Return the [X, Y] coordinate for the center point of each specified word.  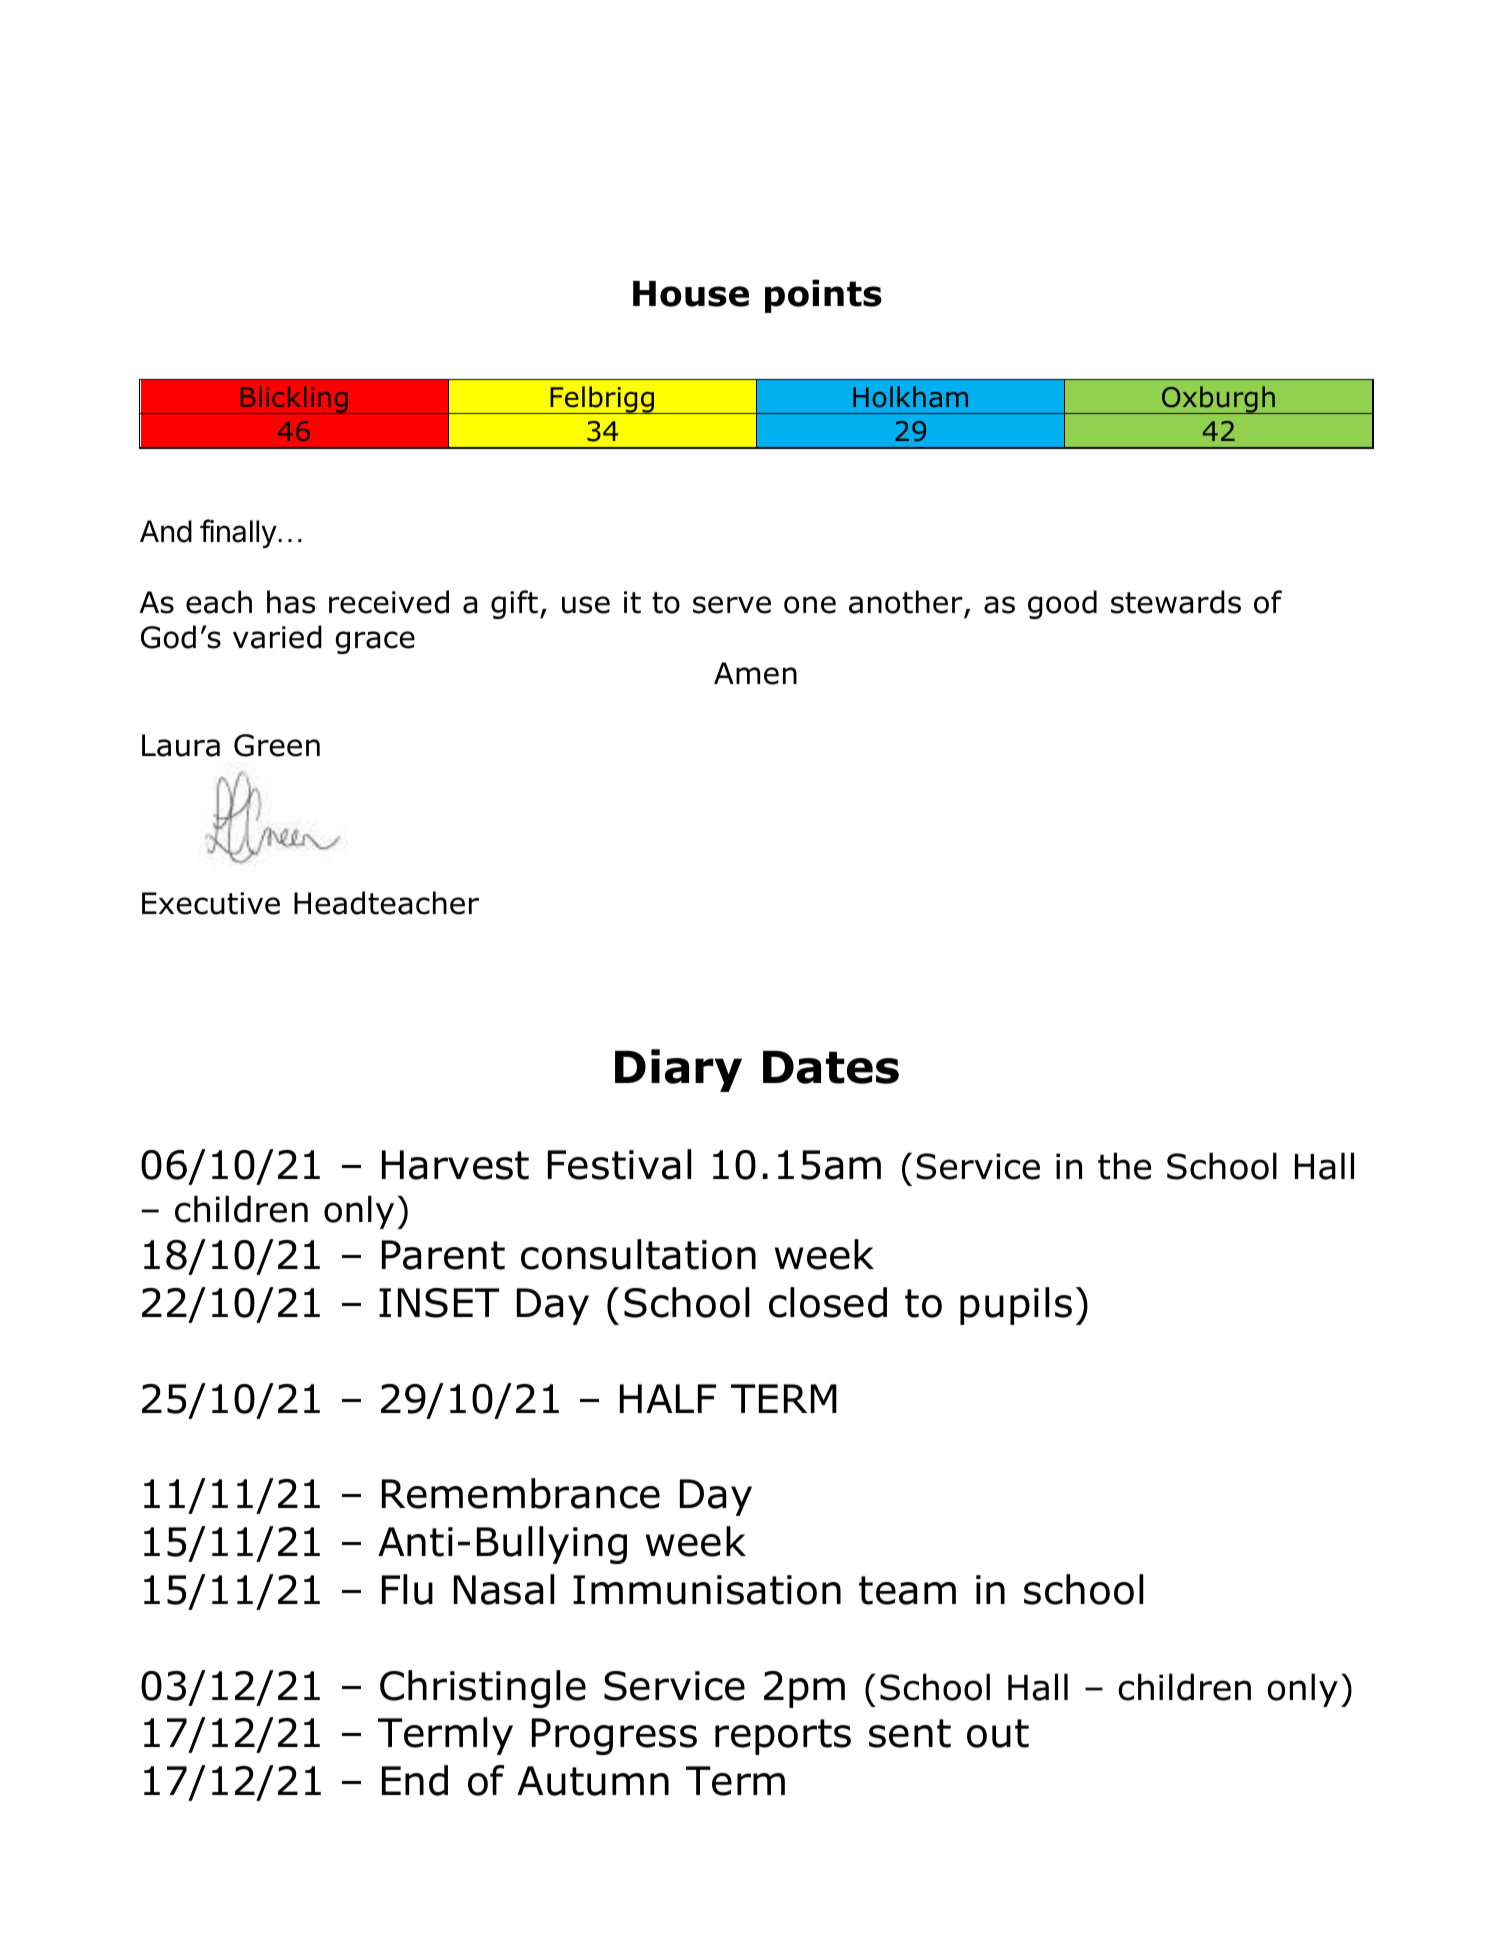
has [291, 602]
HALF [668, 1398]
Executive [211, 903]
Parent [443, 1255]
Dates [831, 1067]
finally [238, 533]
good [1062, 604]
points [823, 296]
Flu [407, 1589]
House [691, 294]
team [907, 1590]
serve [732, 605]
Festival [619, 1164]
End [415, 1780]
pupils [1016, 1306]
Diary [678, 1070]
